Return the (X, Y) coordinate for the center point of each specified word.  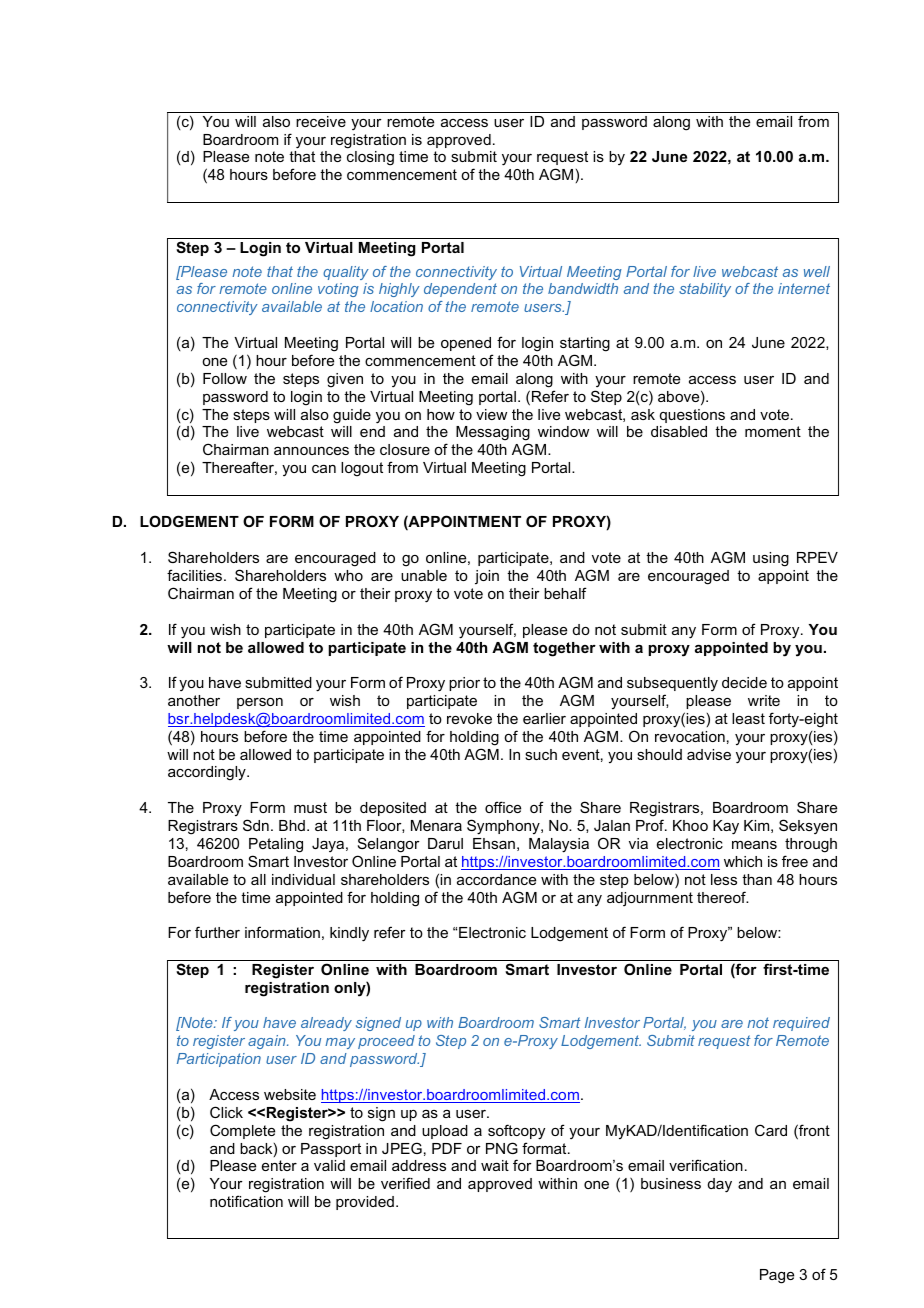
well (817, 271)
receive (321, 121)
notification (246, 1201)
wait (495, 1165)
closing (370, 158)
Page (777, 1276)
